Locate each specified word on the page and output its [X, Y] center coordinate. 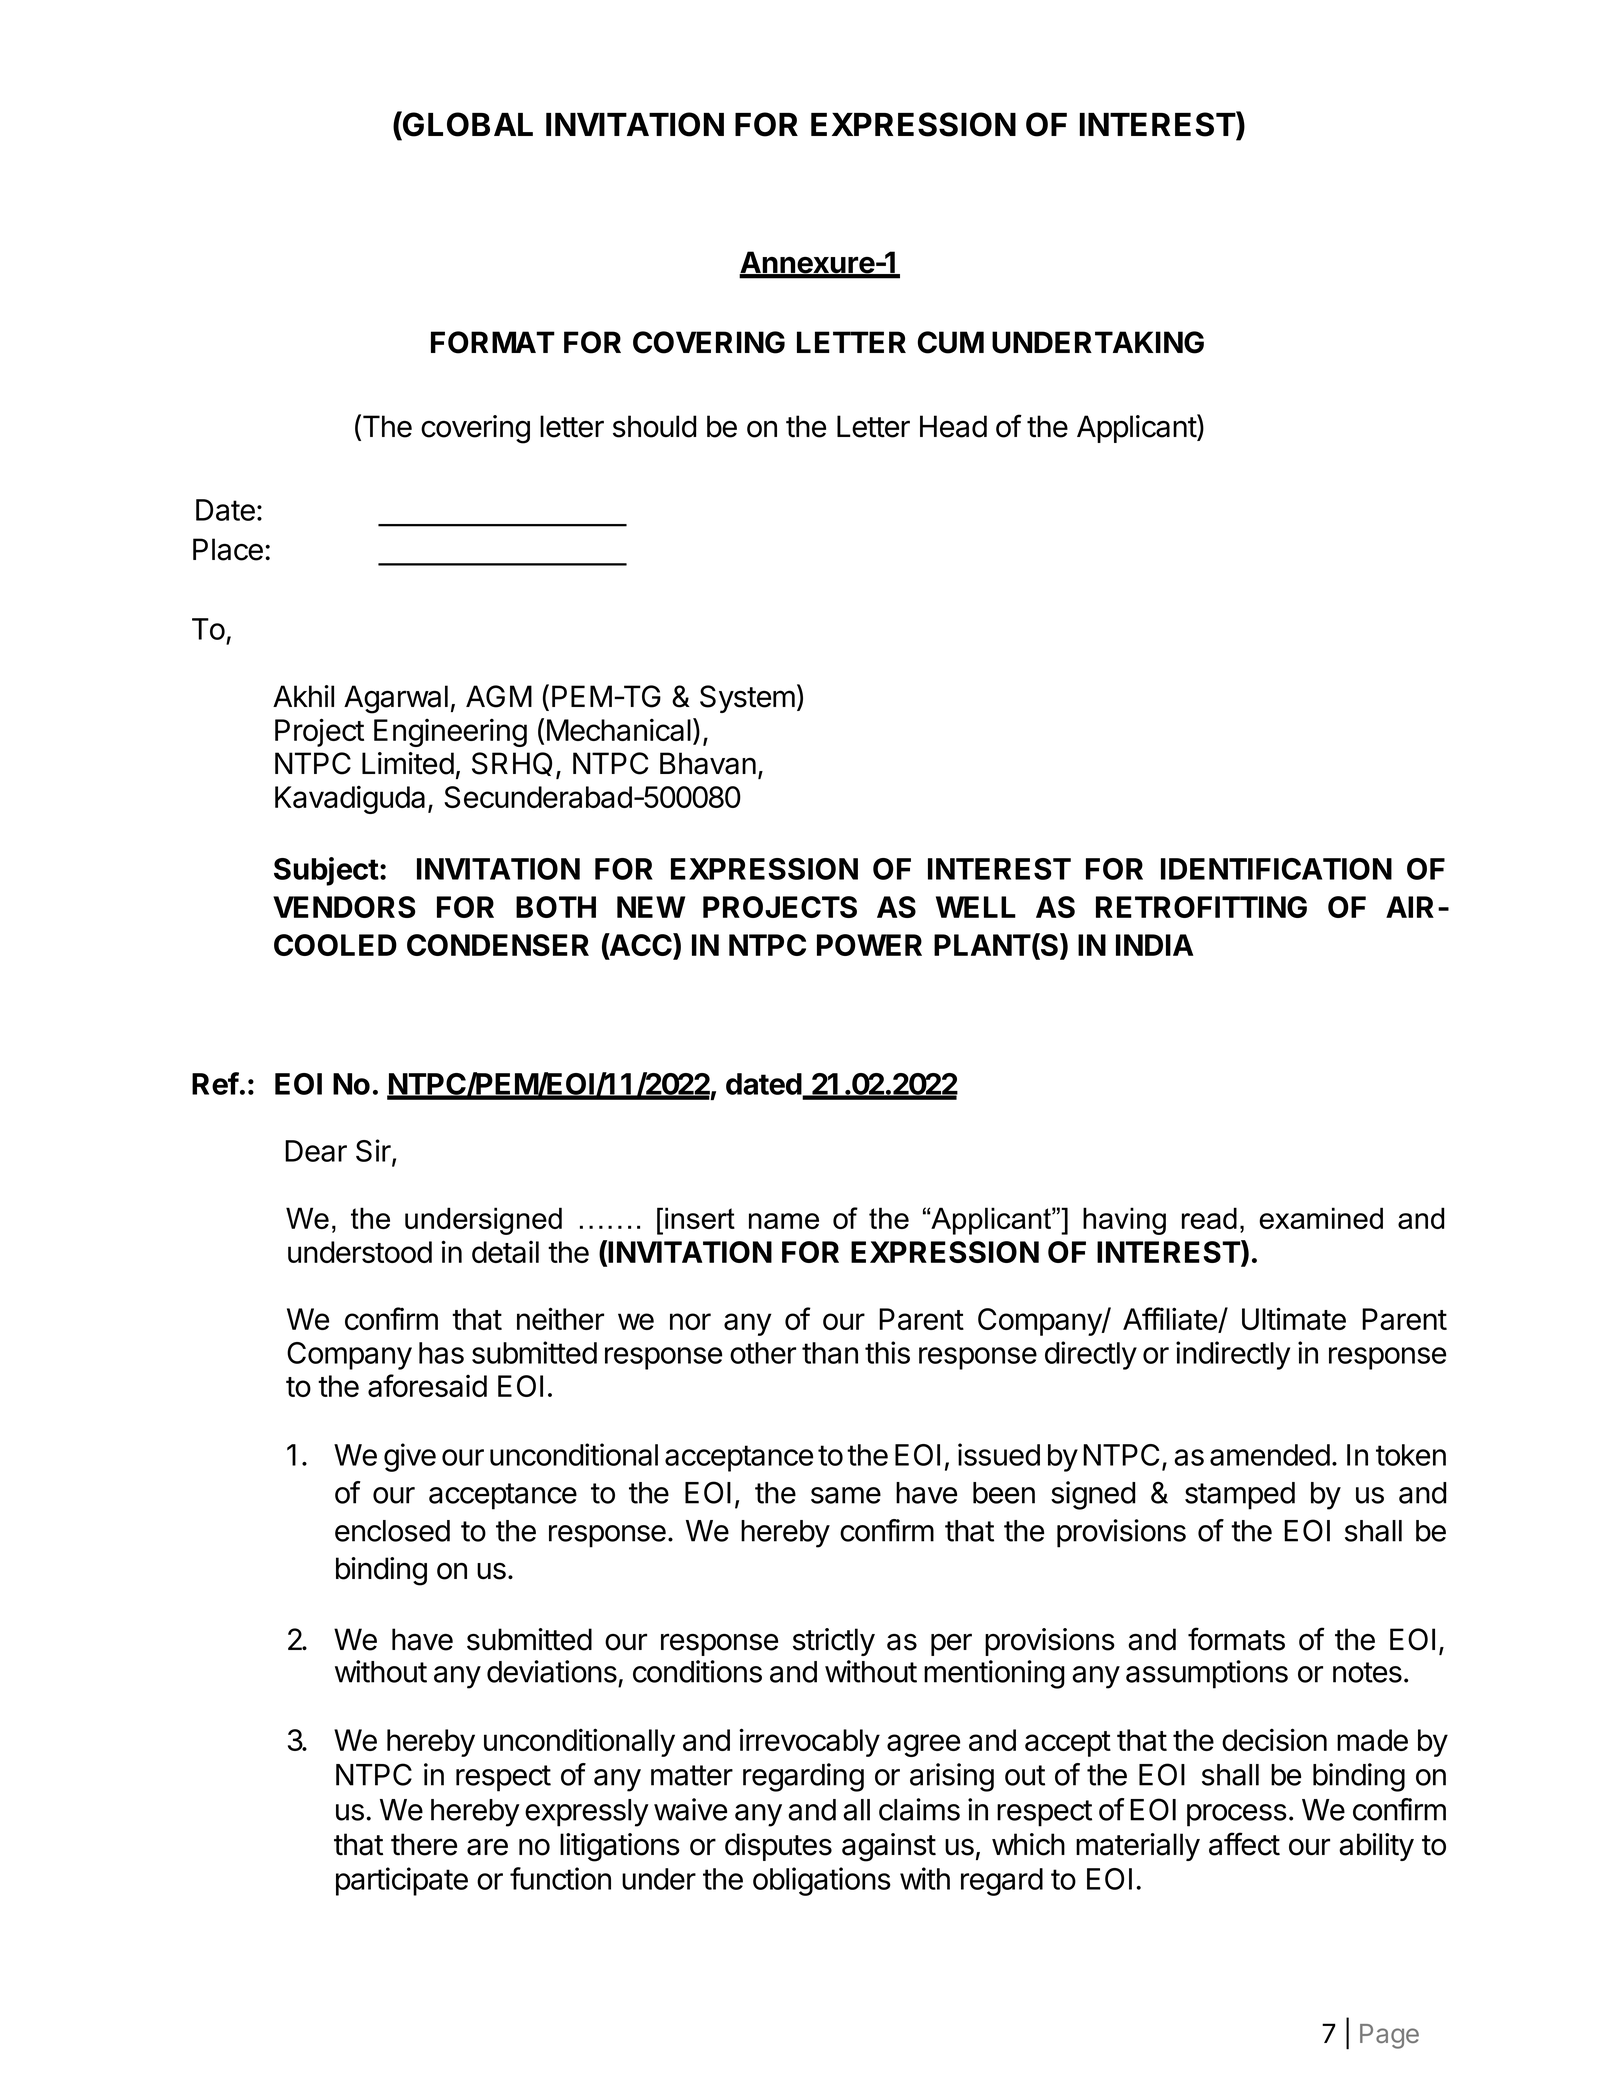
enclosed [392, 1531]
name [784, 1221]
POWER [869, 945]
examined [1321, 1218]
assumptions [1207, 1674]
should [654, 426]
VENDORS [344, 907]
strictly [834, 1642]
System [747, 699]
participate [402, 1881]
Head [953, 426]
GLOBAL [467, 124]
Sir [374, 1152]
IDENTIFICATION [1276, 869]
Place [228, 549]
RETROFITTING [1201, 907]
